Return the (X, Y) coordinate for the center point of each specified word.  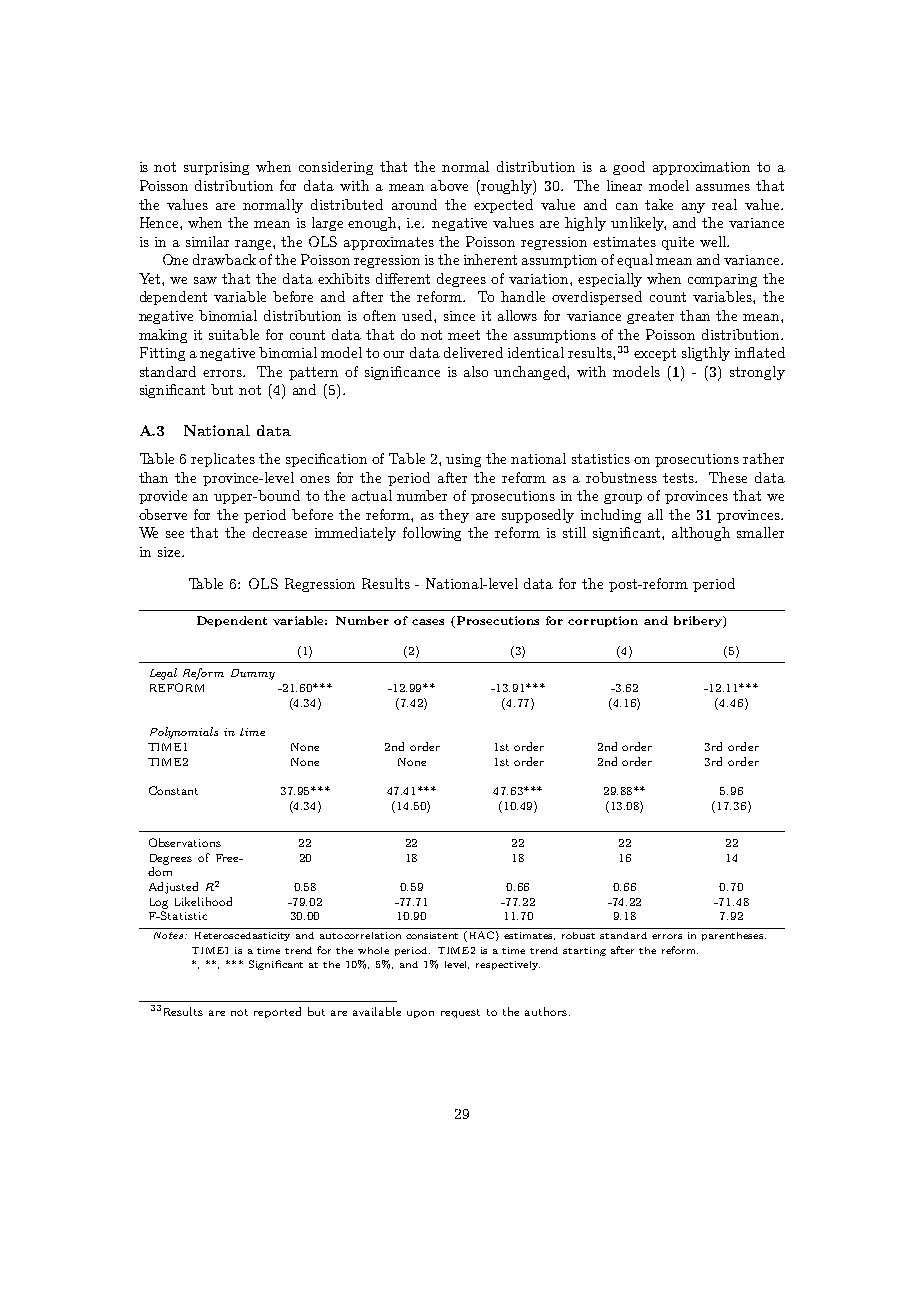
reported (277, 1012)
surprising (216, 168)
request (460, 1013)
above (449, 185)
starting (584, 951)
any (693, 208)
